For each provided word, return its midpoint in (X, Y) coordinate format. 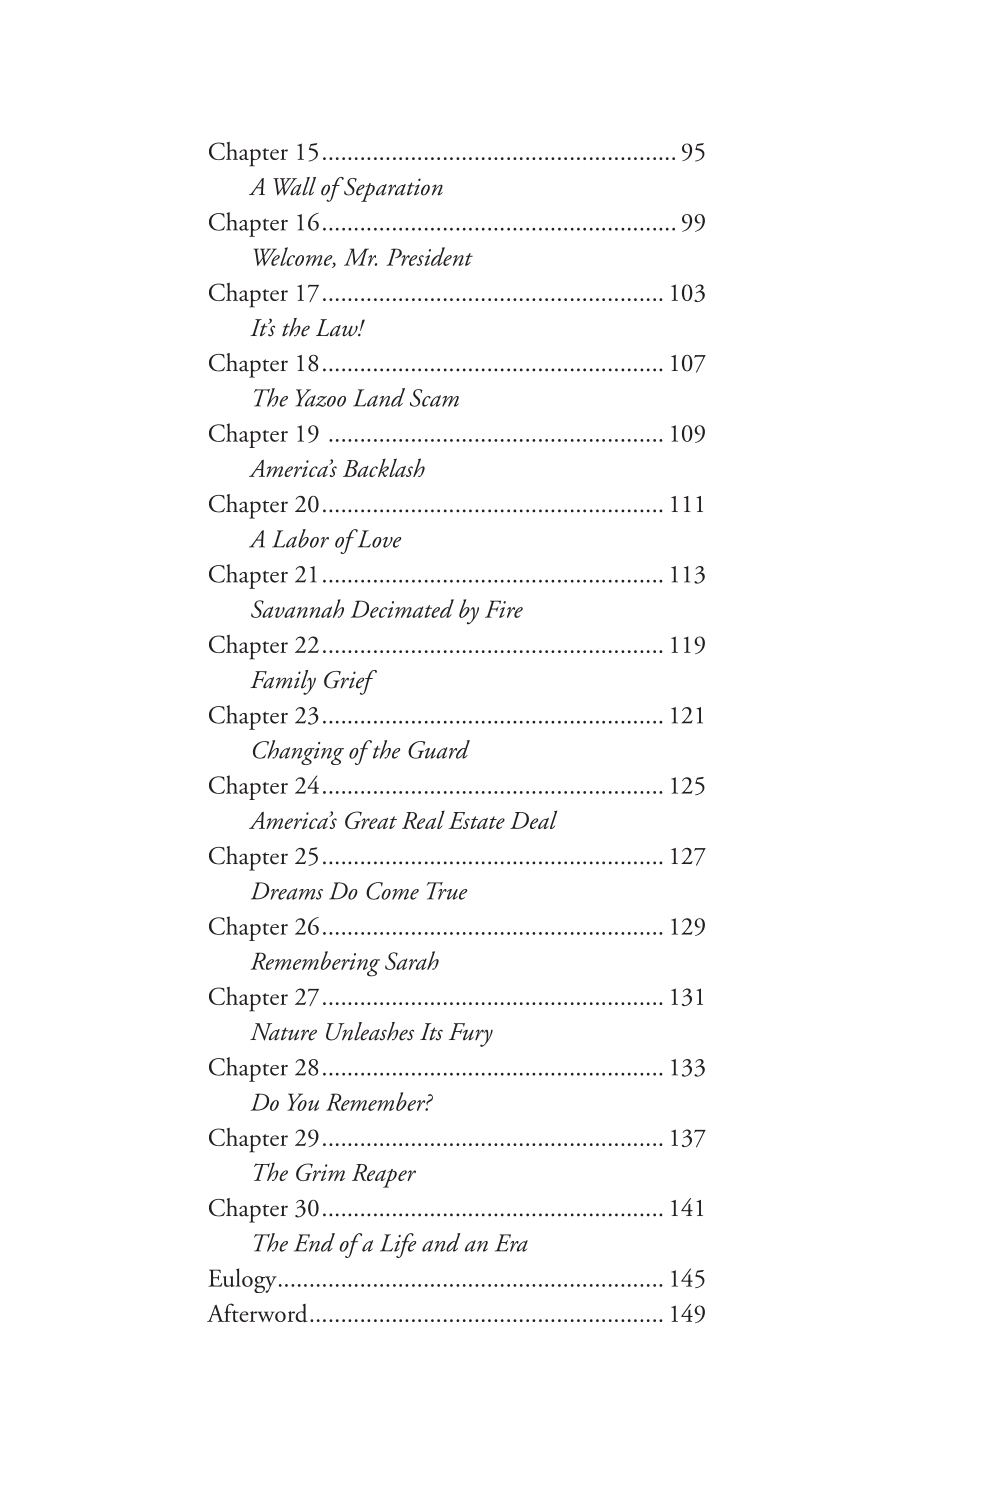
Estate (476, 820)
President (429, 256)
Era (511, 1243)
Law (338, 328)
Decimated (402, 608)
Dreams (287, 891)
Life (398, 1245)
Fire (504, 609)
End (314, 1242)
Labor (300, 538)
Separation (392, 189)
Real (423, 820)
